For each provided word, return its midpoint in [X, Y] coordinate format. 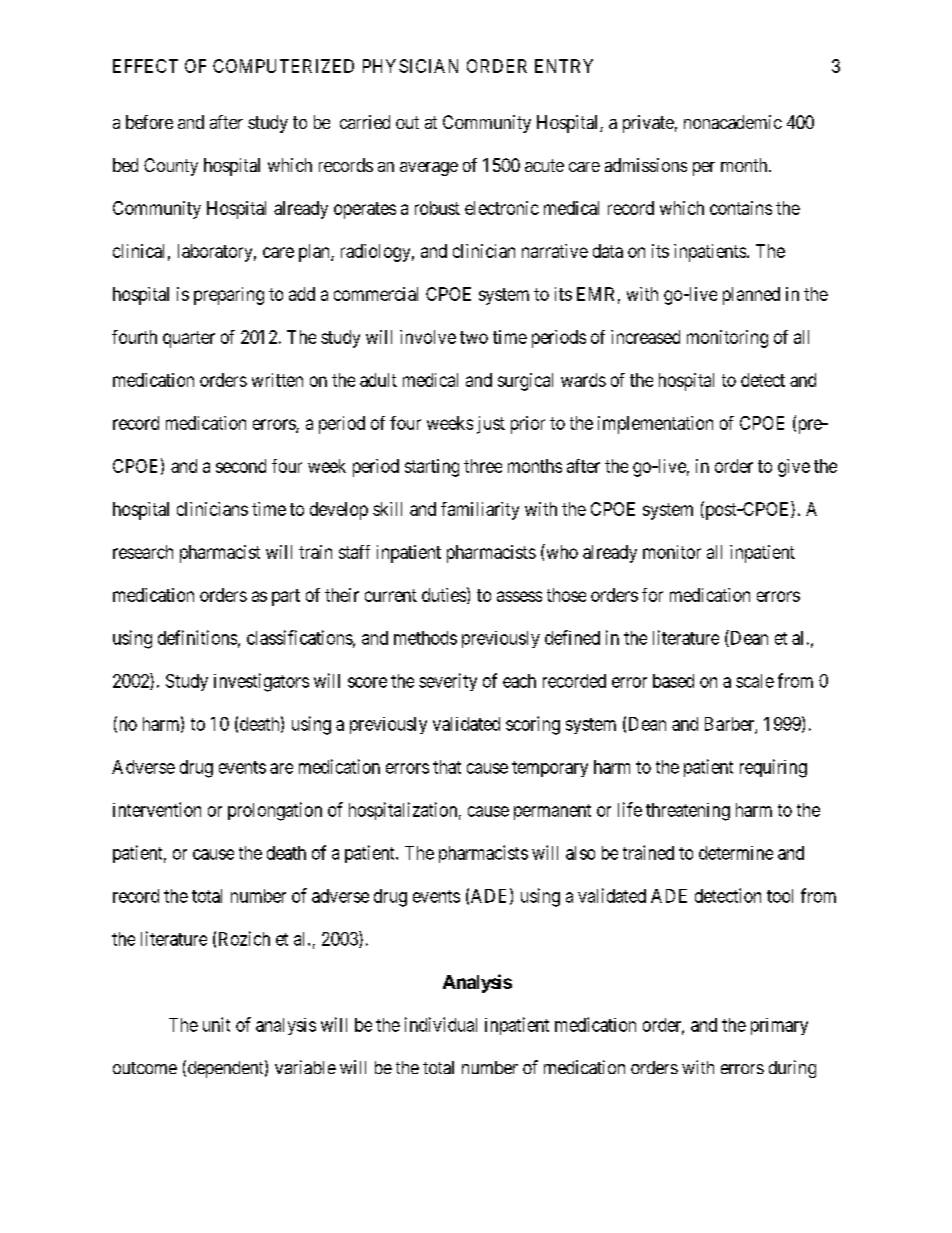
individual [441, 1024]
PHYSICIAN [410, 66]
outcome [145, 1068]
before [149, 122]
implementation [655, 425]
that [447, 767]
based [673, 681]
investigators [261, 682]
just [491, 425]
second [241, 466]
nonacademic [733, 122]
